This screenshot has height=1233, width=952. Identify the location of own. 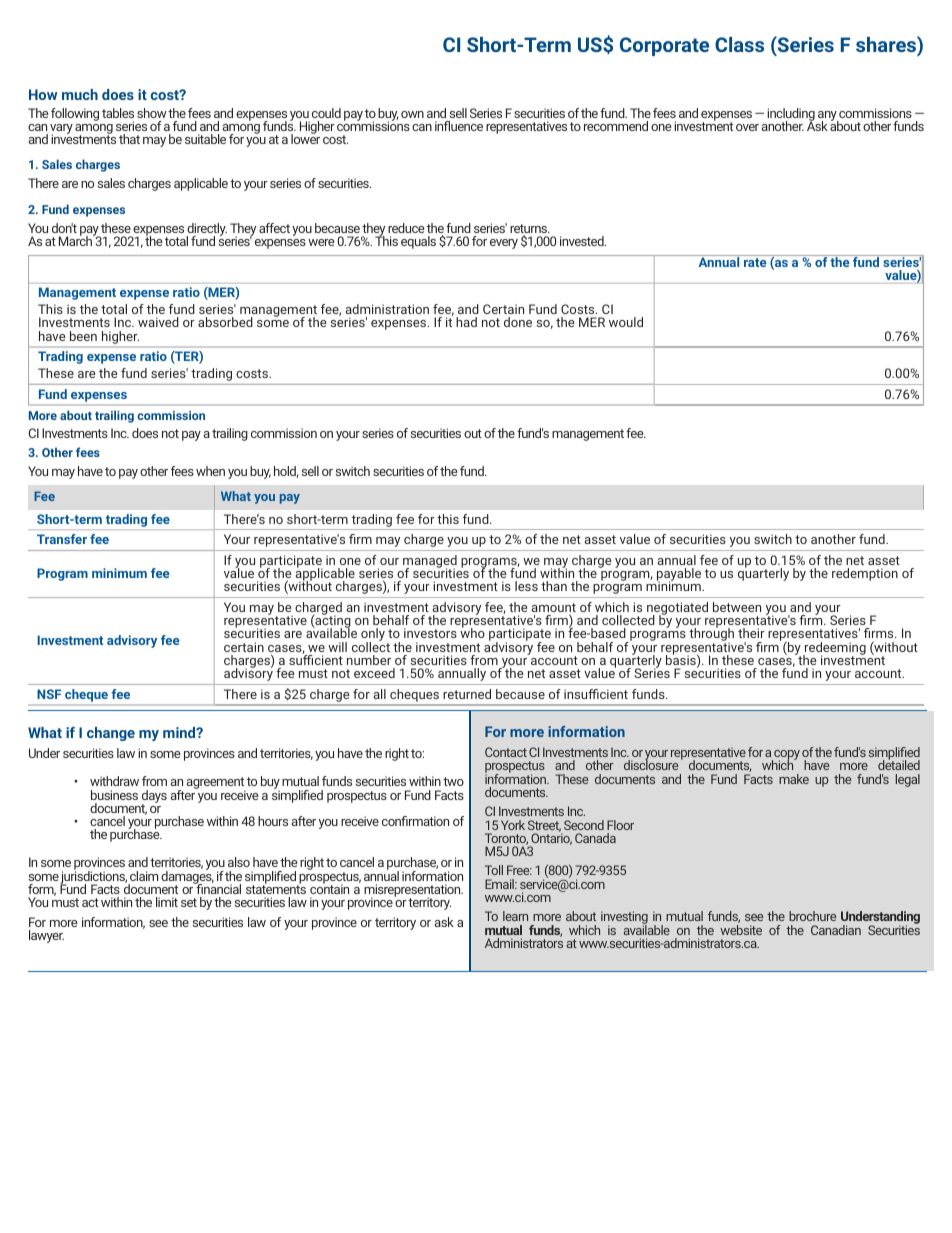
(412, 114).
